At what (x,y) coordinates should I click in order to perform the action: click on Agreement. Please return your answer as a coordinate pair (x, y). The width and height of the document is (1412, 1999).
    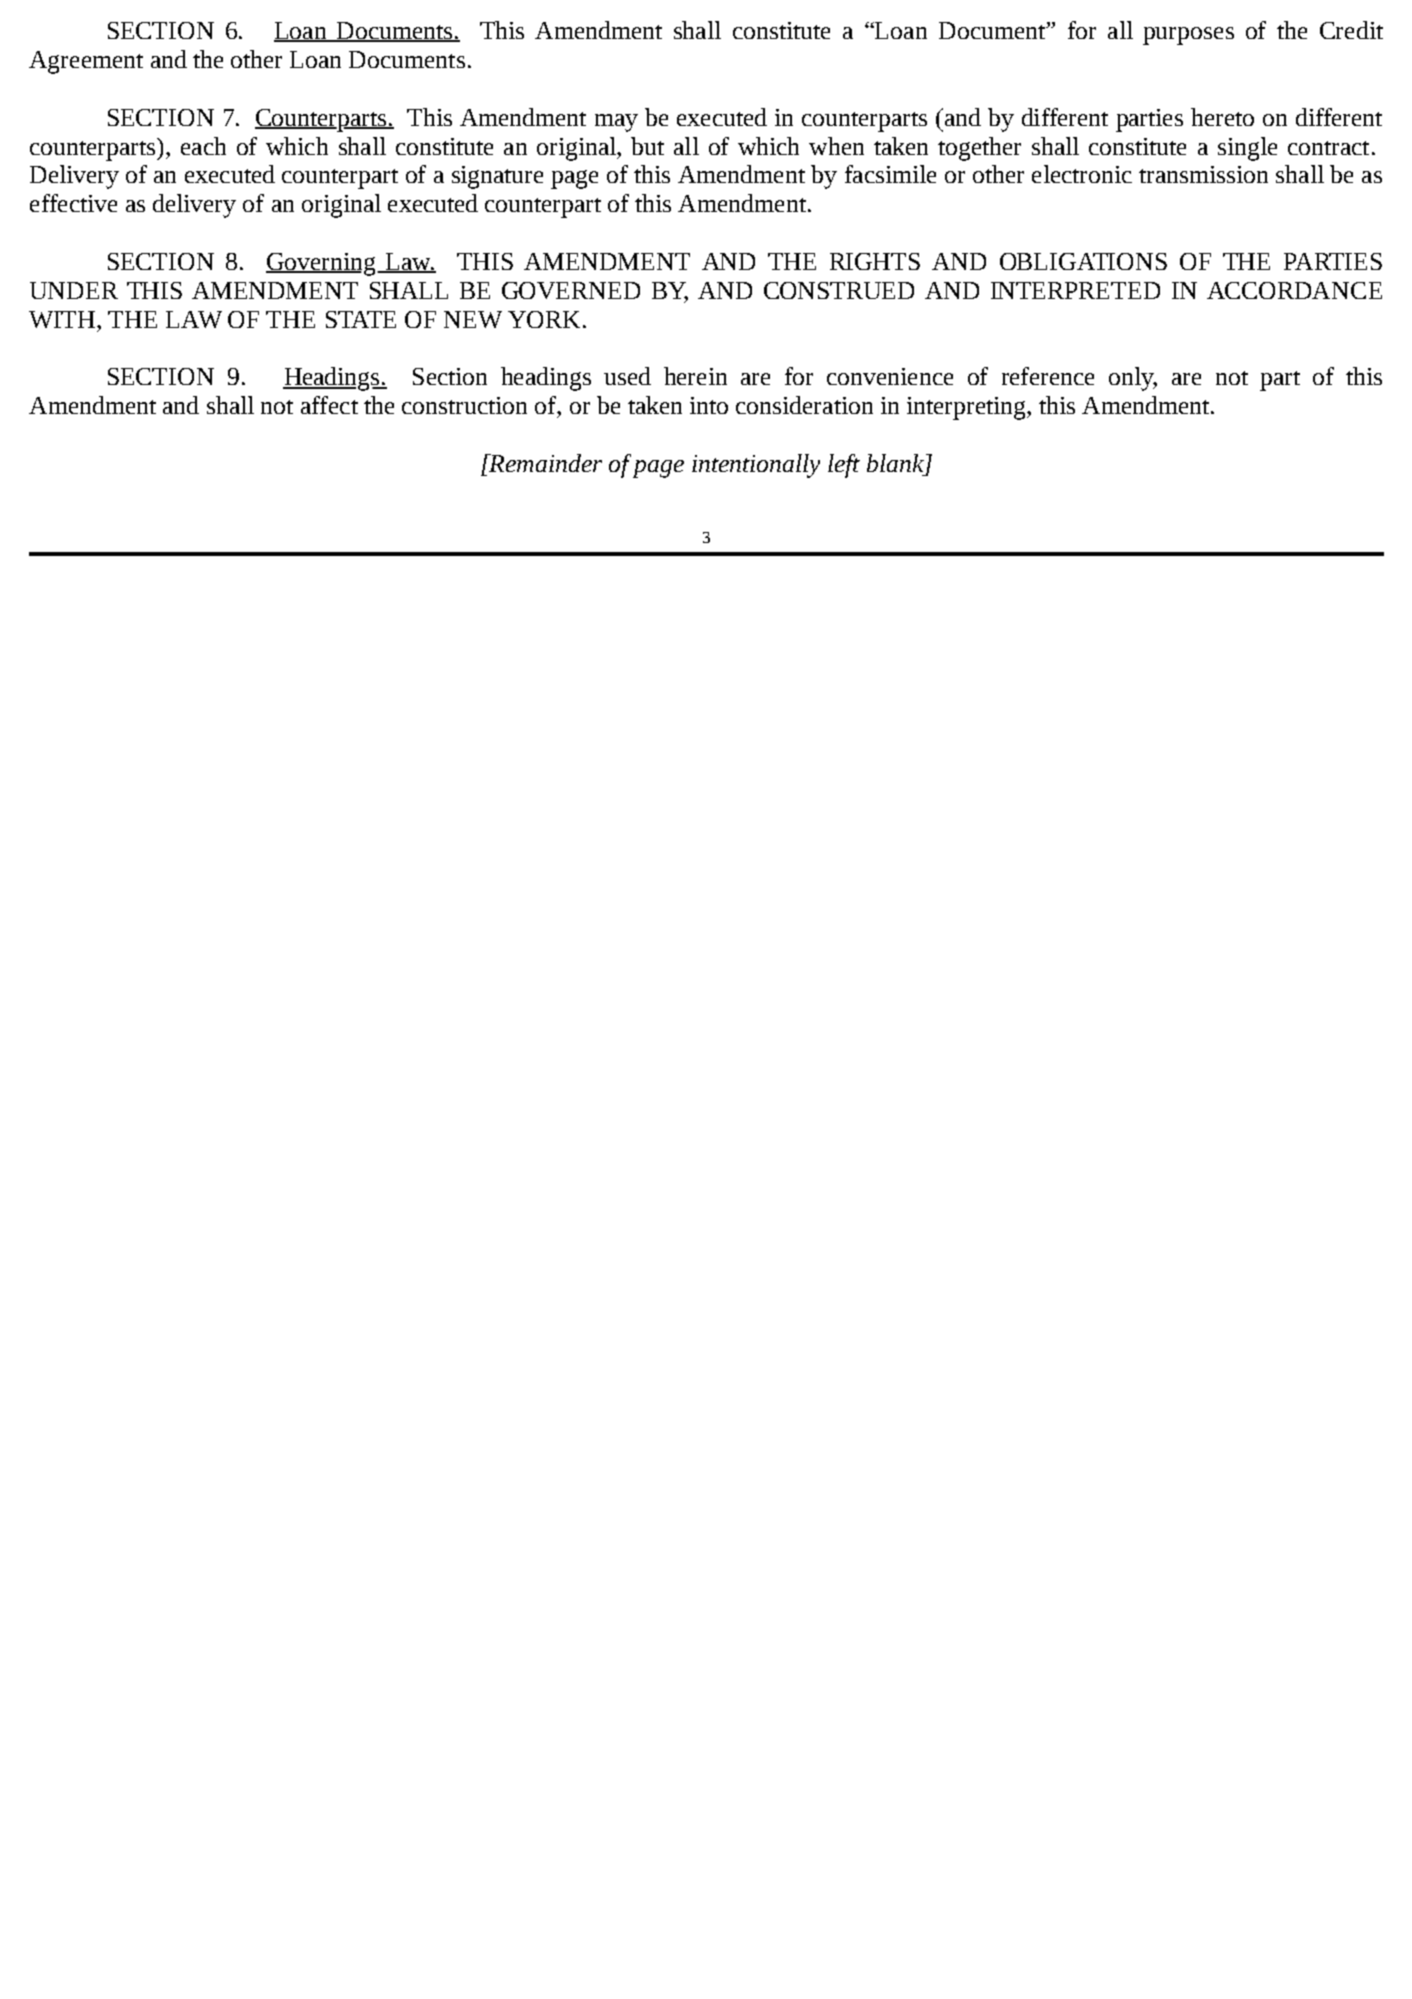
    Looking at the image, I should click on (86, 62).
